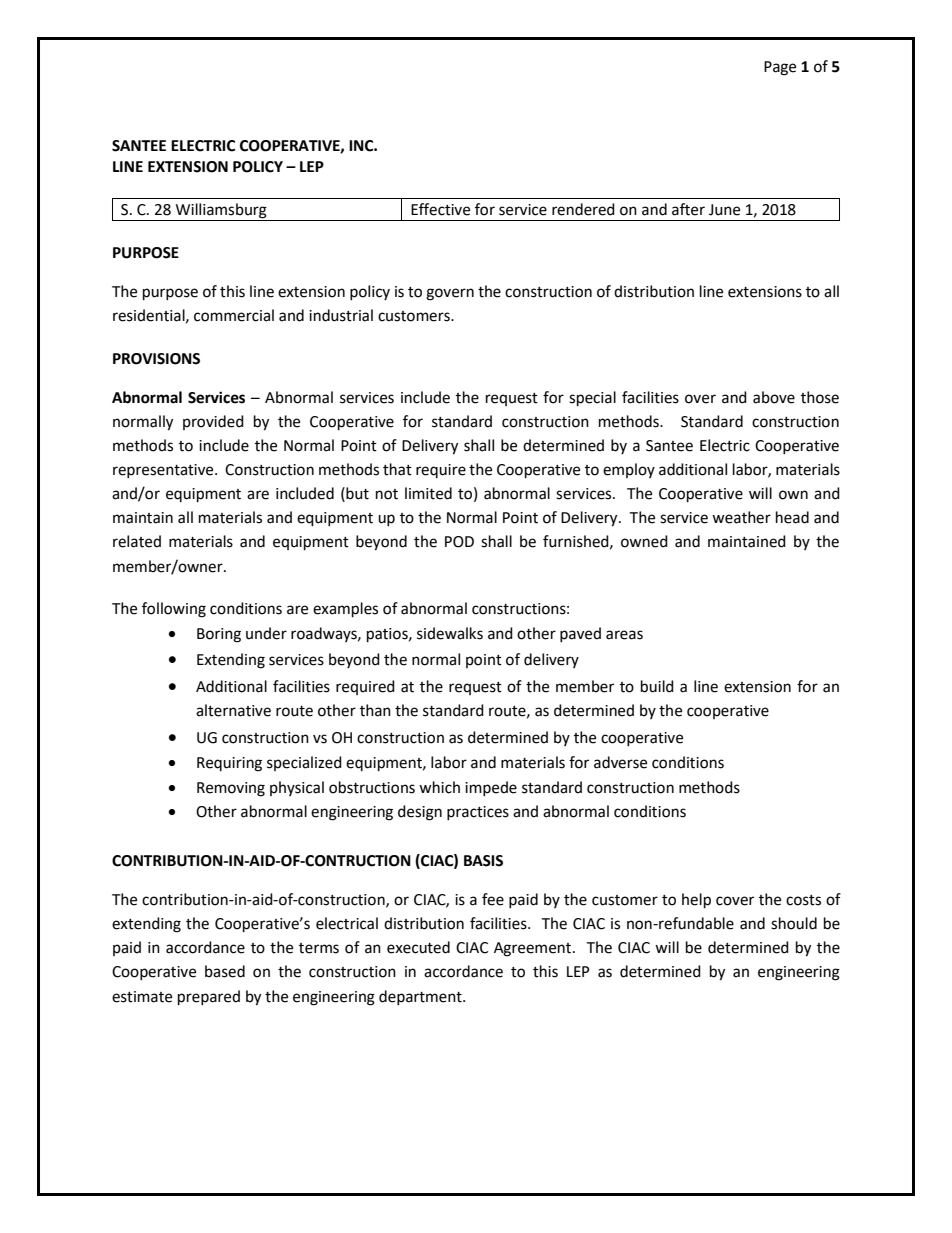 This screenshot has width=952, height=1233. Describe the element at coordinates (491, 788) in the screenshot. I see `impede` at that location.
